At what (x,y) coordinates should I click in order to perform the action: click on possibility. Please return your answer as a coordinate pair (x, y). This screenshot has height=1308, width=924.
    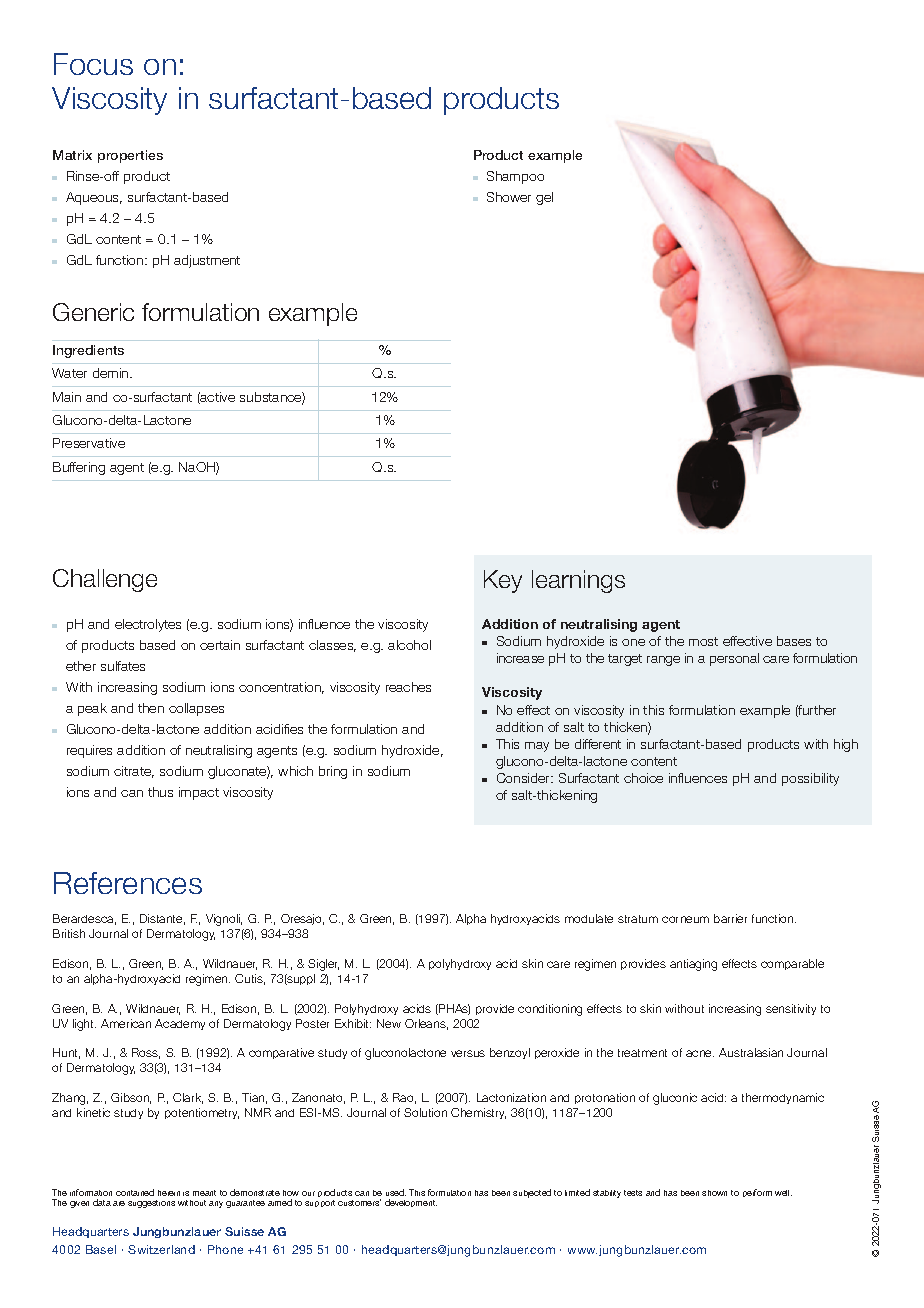
    Looking at the image, I should click on (810, 779).
